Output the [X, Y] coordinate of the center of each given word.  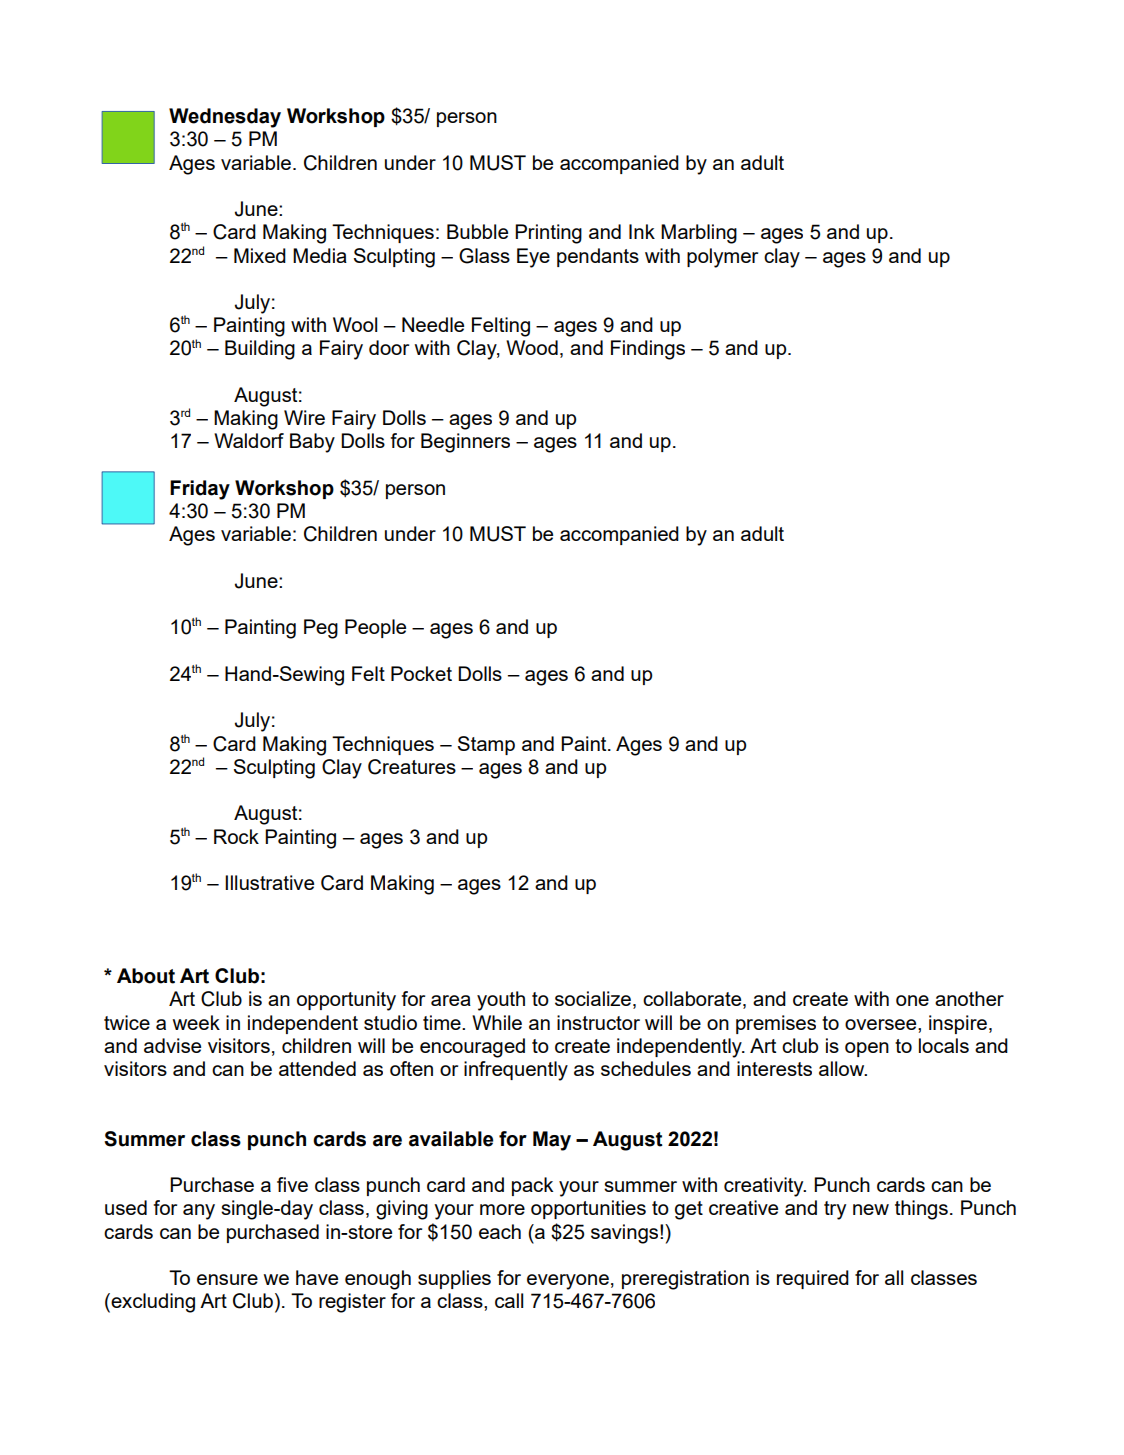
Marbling [699, 234]
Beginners [465, 443]
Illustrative [269, 882]
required [813, 1279]
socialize [593, 998]
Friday [200, 490]
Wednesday [225, 118]
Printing [548, 234]
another [969, 998]
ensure [227, 1279]
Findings [648, 350]
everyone [568, 1282]
